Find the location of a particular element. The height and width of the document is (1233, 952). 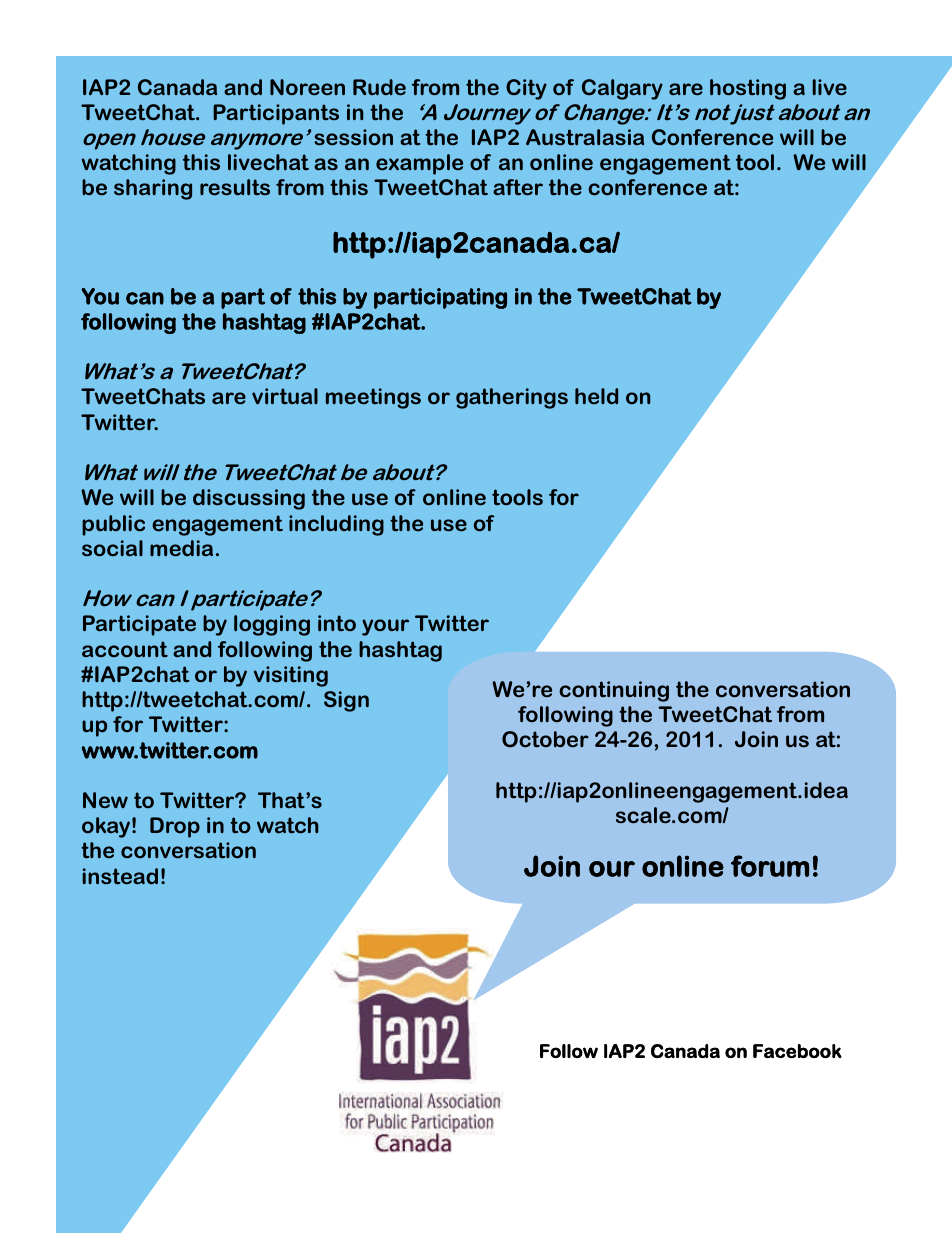

your is located at coordinates (385, 627).
